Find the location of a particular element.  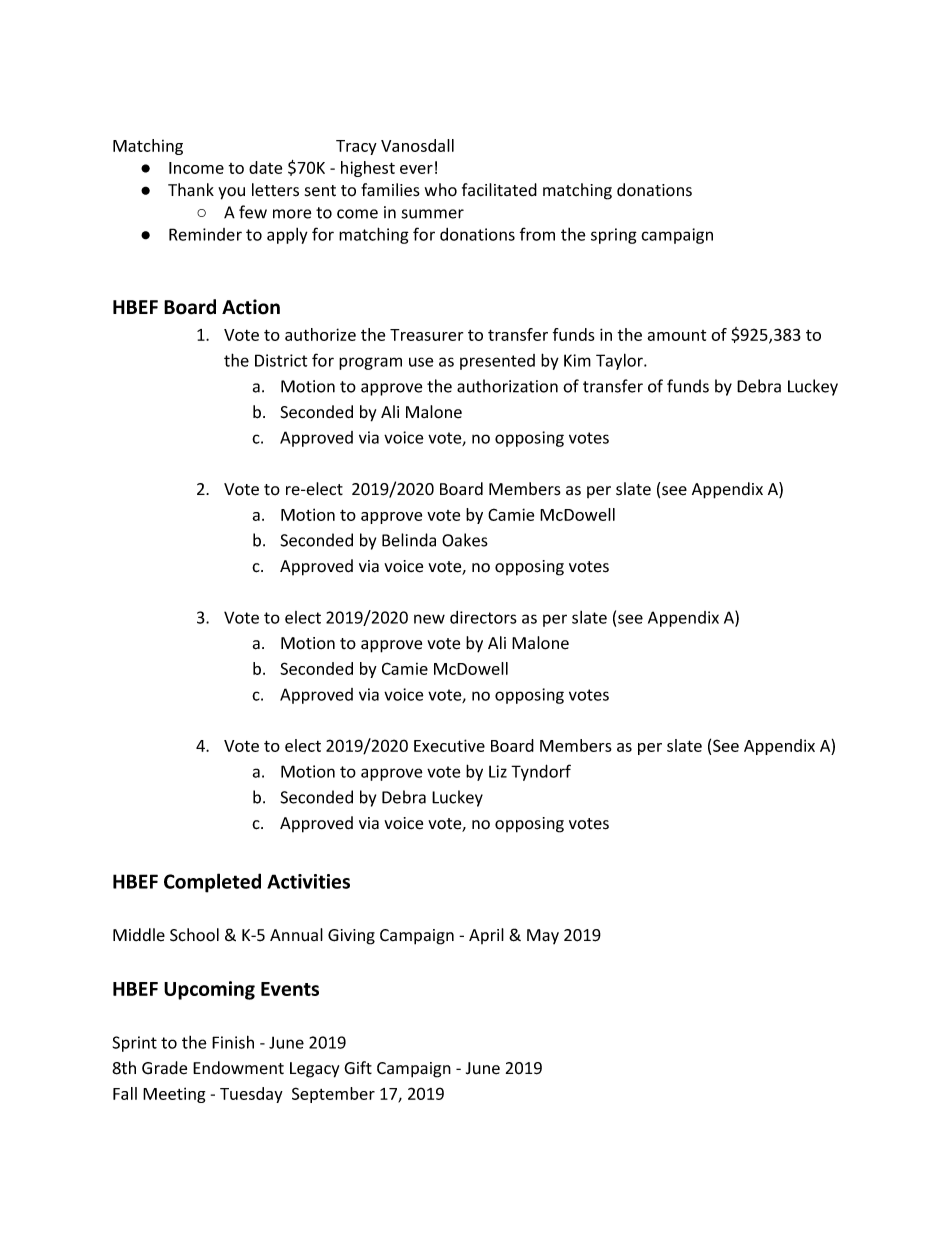

ever is located at coordinates (416, 169).
